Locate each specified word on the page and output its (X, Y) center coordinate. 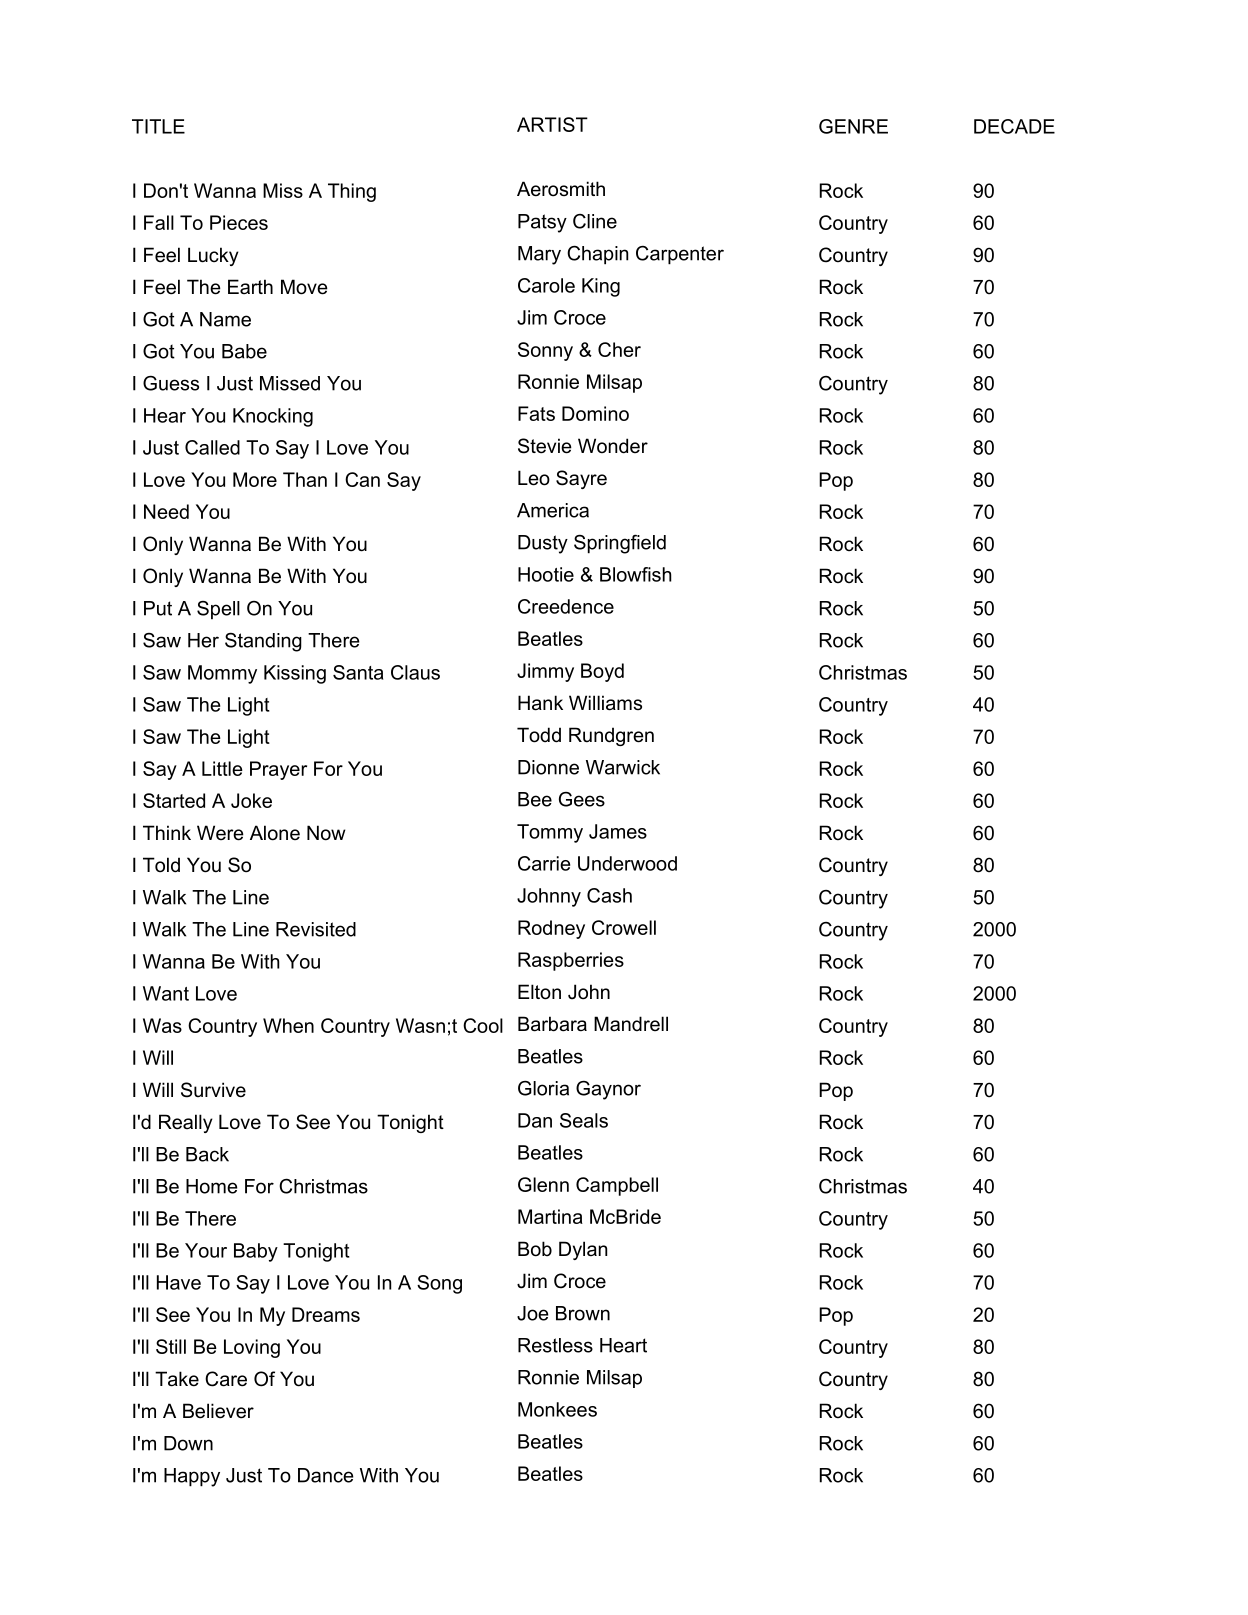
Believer (218, 1411)
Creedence (566, 606)
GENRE (853, 126)
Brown (583, 1313)
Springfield (620, 544)
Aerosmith (561, 189)
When (288, 1025)
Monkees (557, 1409)
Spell (218, 610)
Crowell (624, 927)
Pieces (239, 222)
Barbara (552, 1024)
